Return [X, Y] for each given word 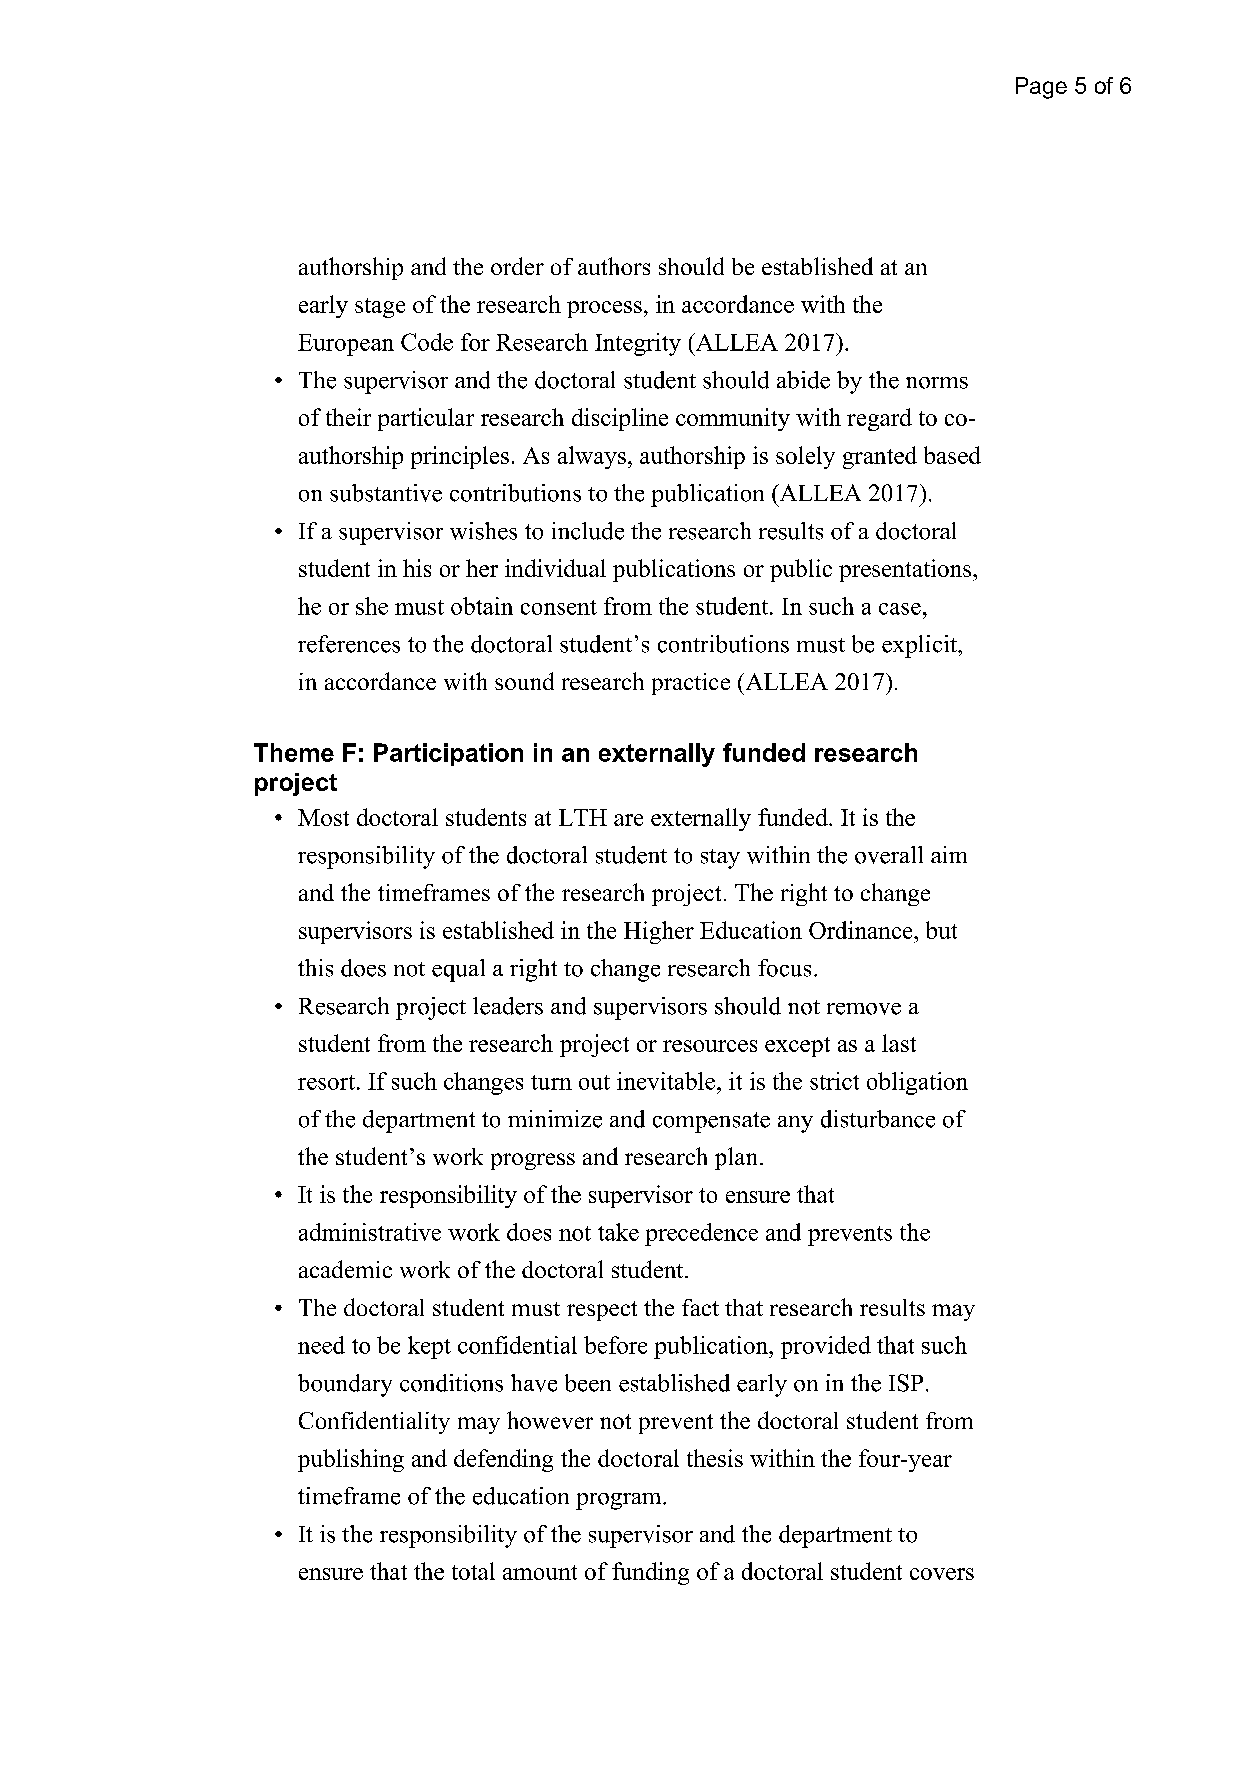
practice [691, 684]
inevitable [666, 1081]
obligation [917, 1083]
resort [328, 1082]
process [604, 309]
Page [1041, 88]
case [900, 609]
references [349, 644]
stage [380, 308]
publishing [351, 1460]
